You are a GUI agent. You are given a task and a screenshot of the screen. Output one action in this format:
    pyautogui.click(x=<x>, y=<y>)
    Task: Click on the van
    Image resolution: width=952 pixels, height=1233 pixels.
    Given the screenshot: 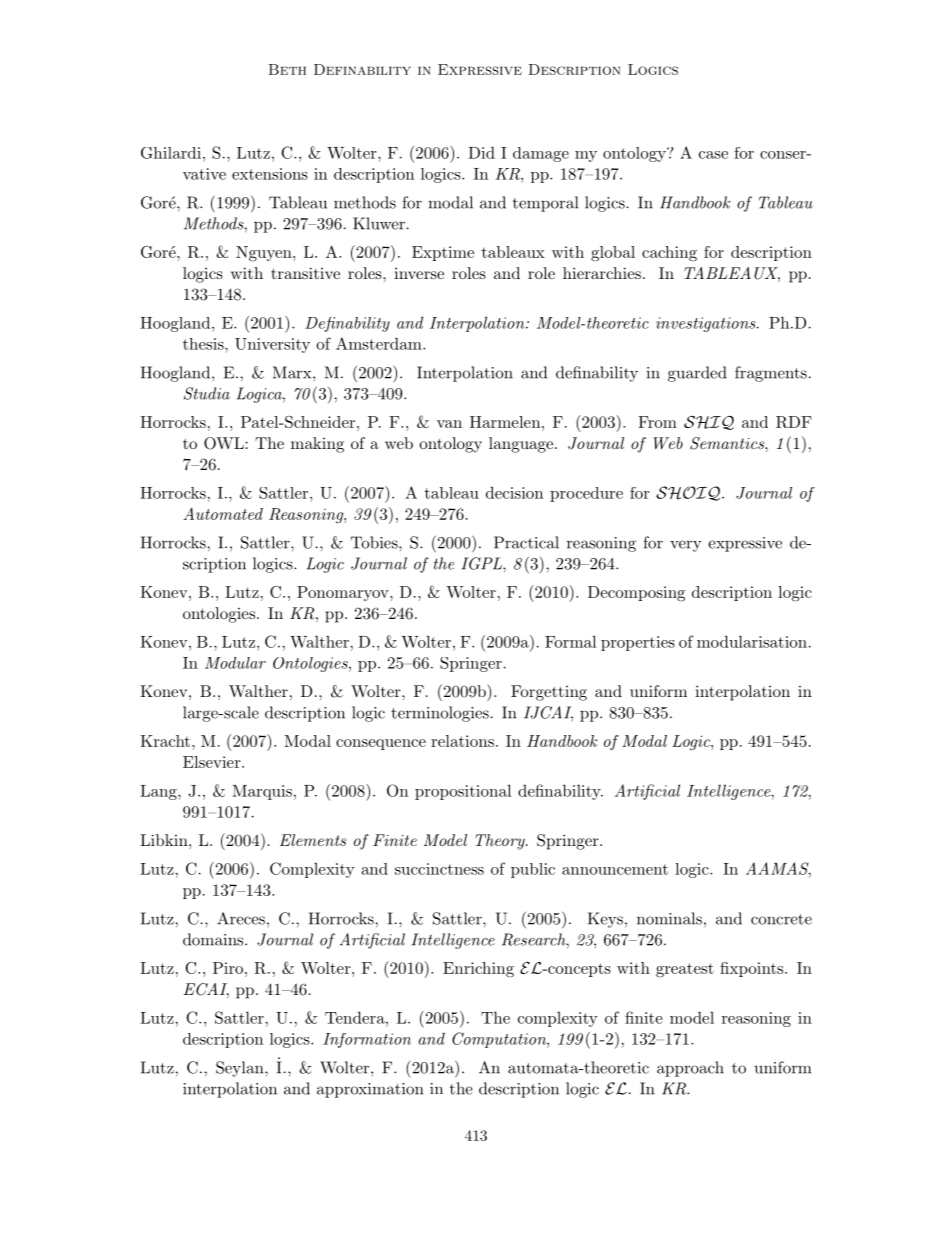 What is the action you would take?
    pyautogui.click(x=449, y=424)
